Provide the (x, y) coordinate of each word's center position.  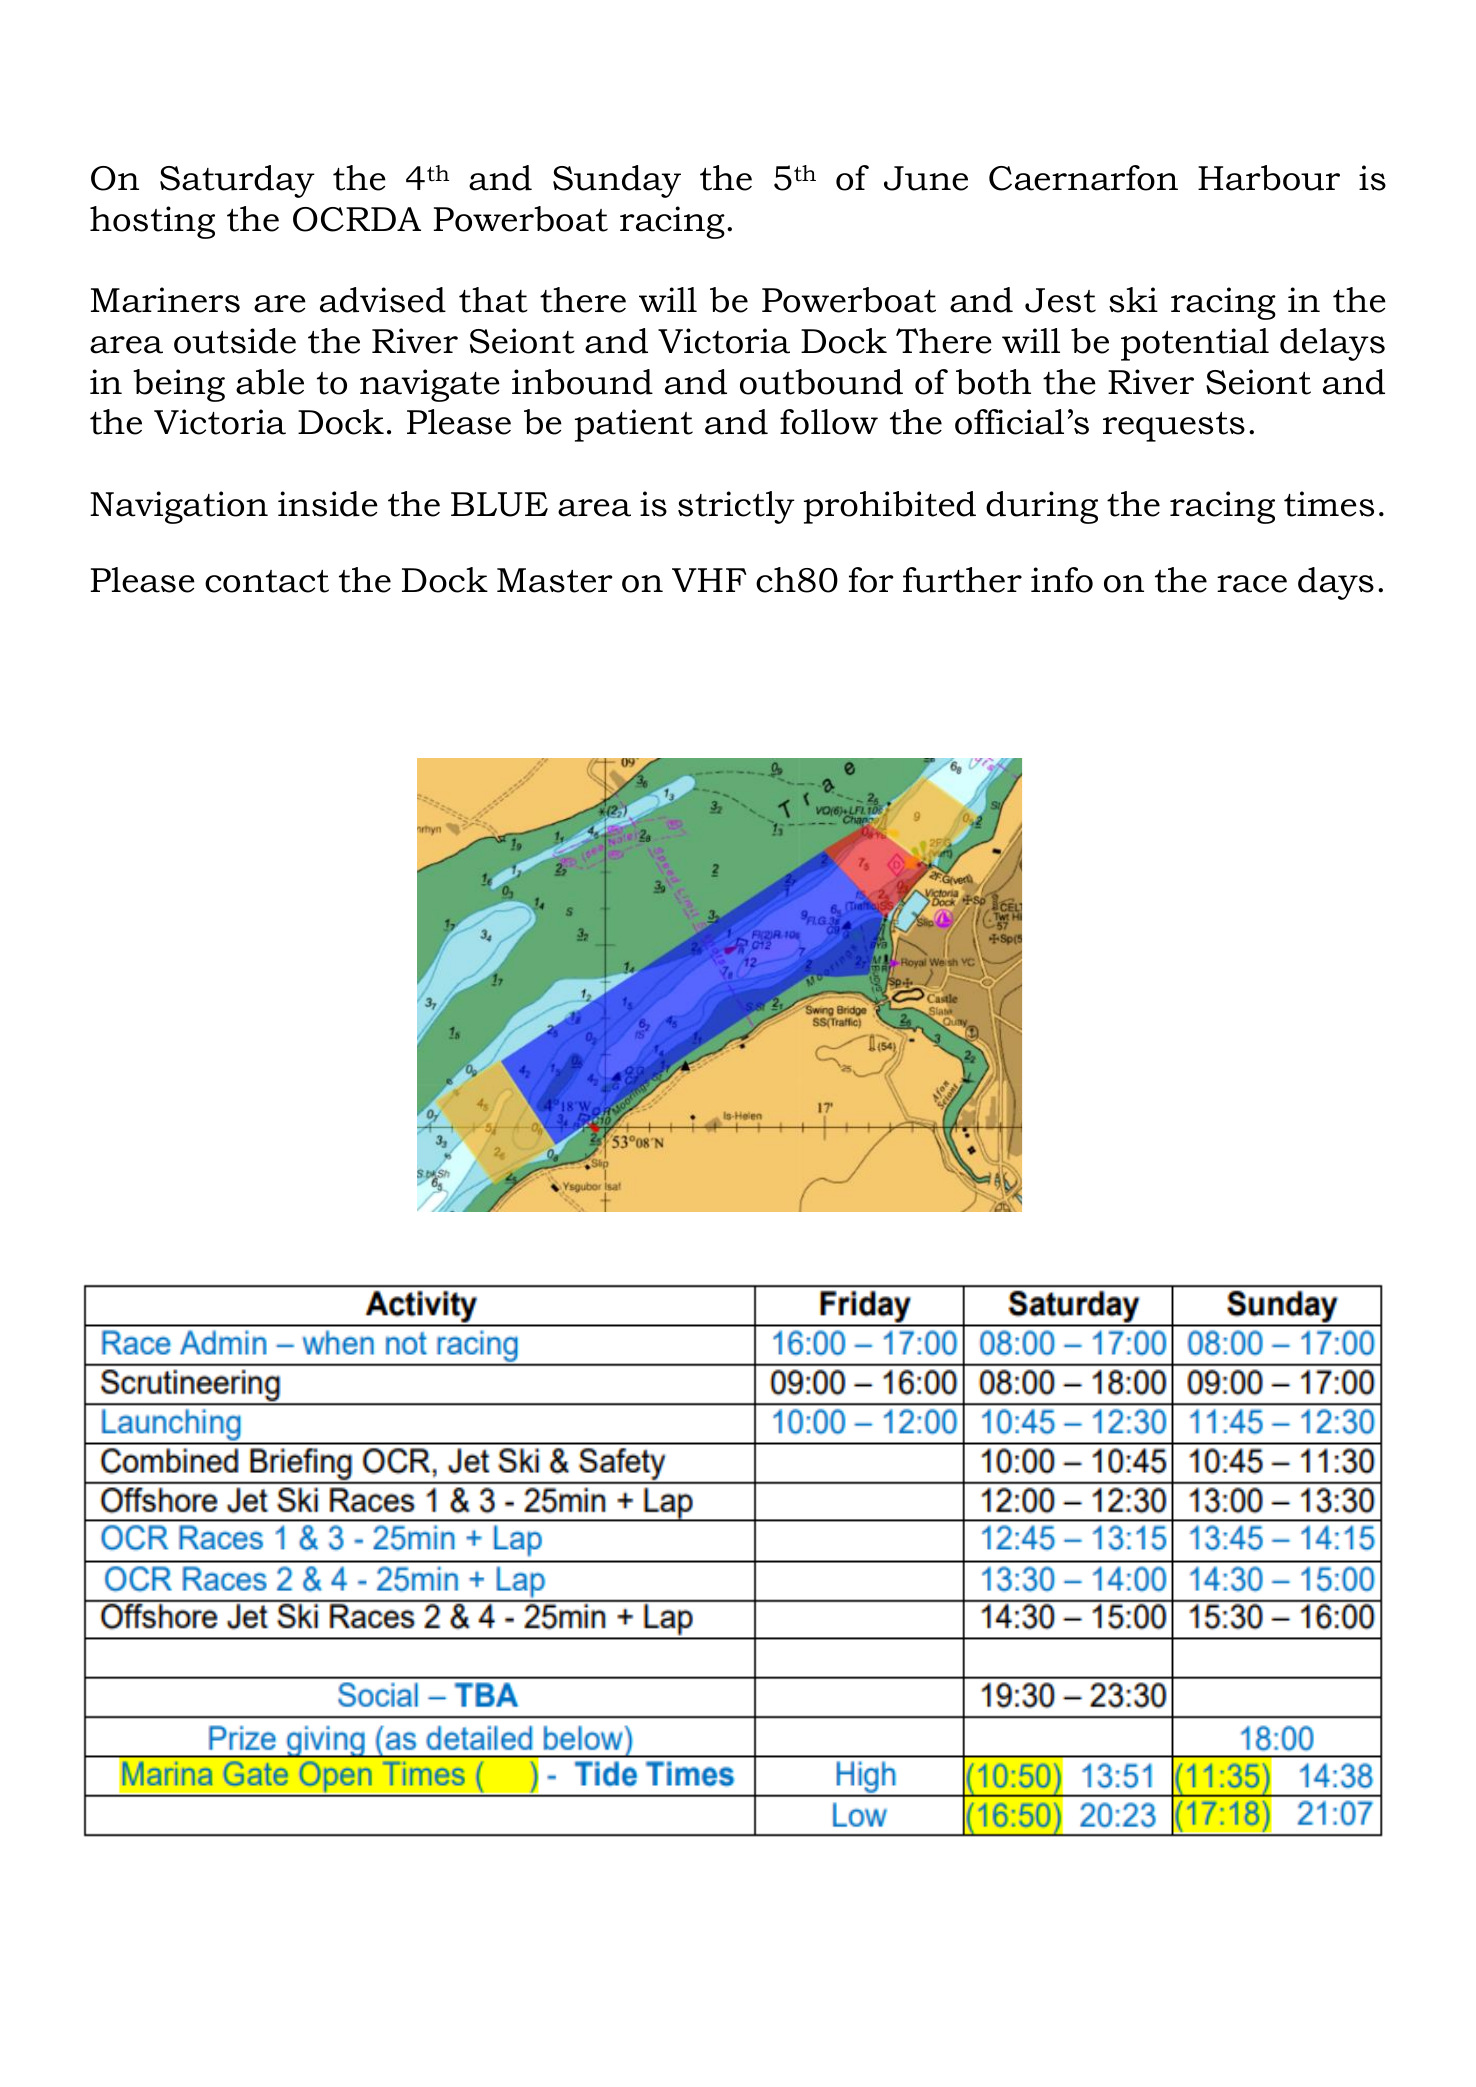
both (993, 382)
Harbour (1269, 178)
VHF (709, 580)
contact (267, 581)
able (270, 382)
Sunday (617, 181)
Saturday (237, 181)
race (1252, 584)
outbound (821, 382)
